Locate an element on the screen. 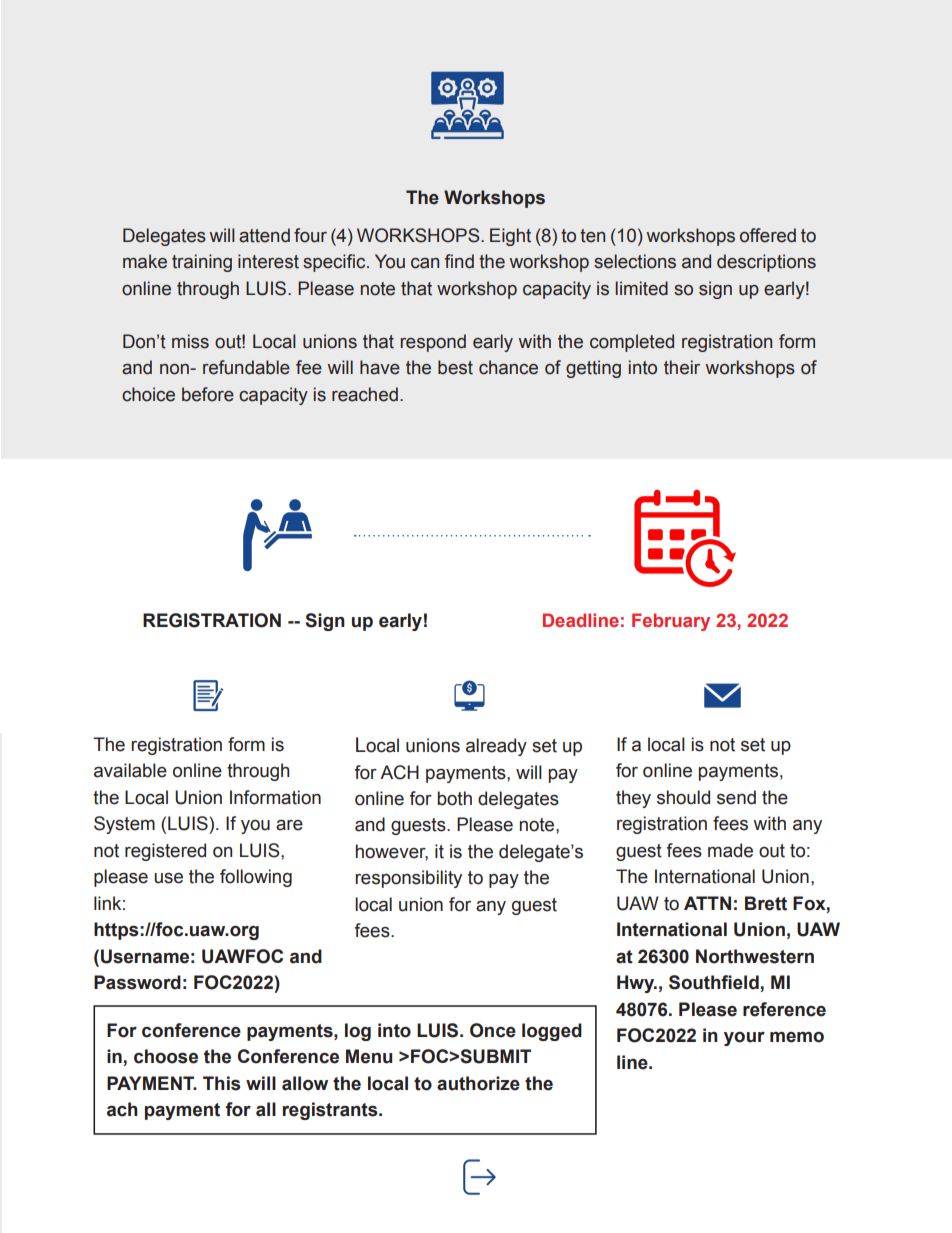 Image resolution: width=952 pixels, height=1233 pixels. System is located at coordinates (124, 825).
